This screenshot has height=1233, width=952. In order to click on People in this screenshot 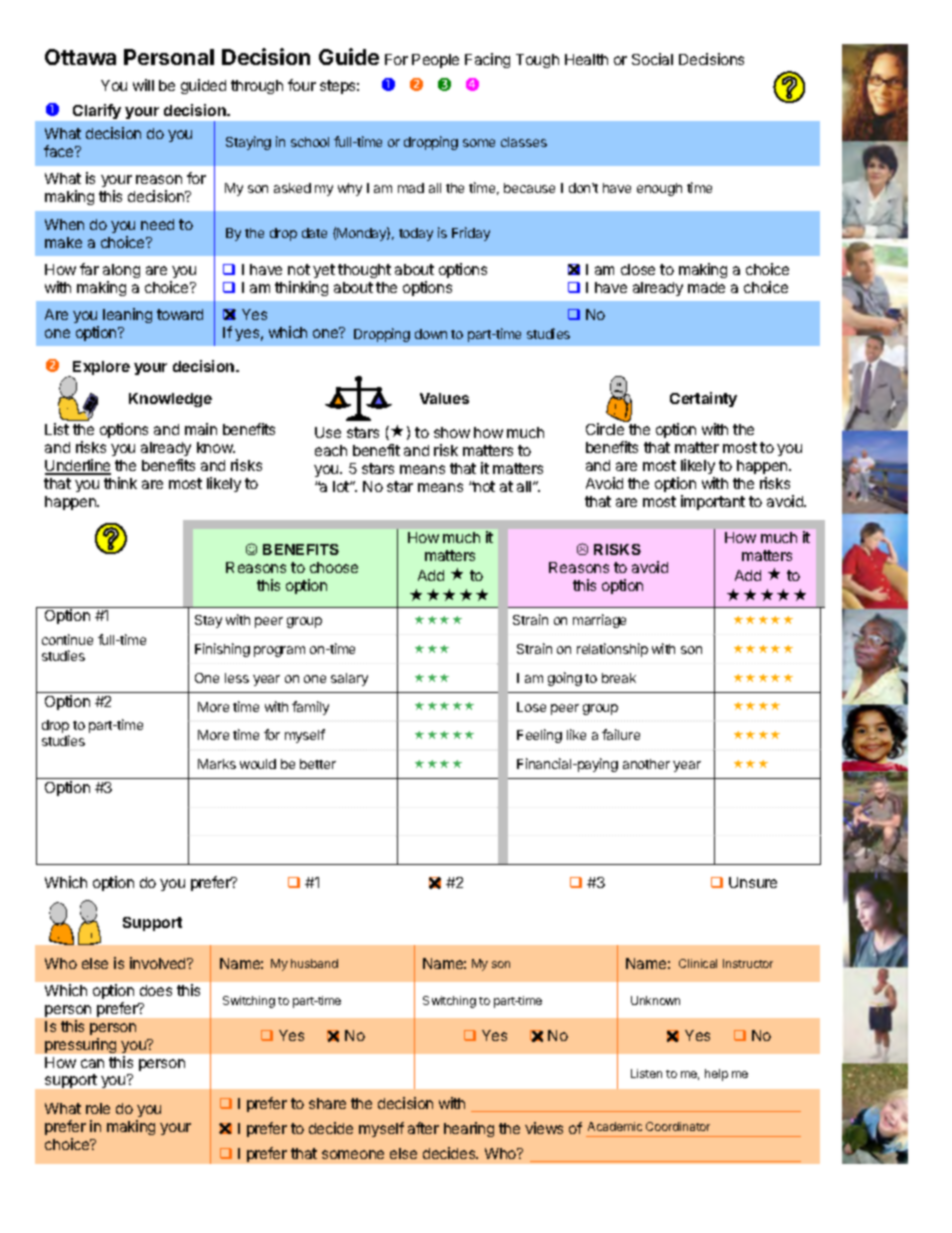, I will do `click(435, 61)`.
